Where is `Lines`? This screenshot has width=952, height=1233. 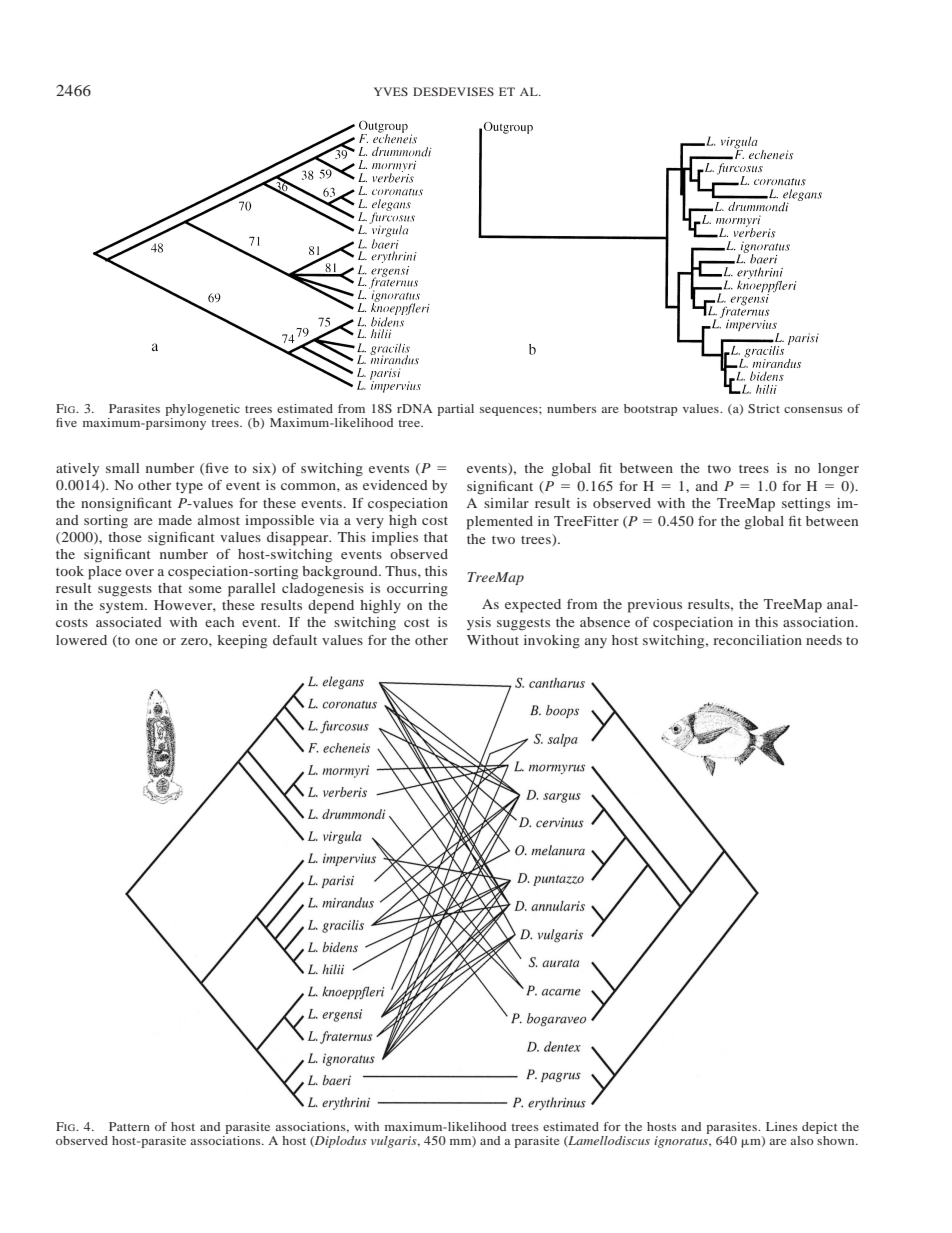 Lines is located at coordinates (782, 1126).
